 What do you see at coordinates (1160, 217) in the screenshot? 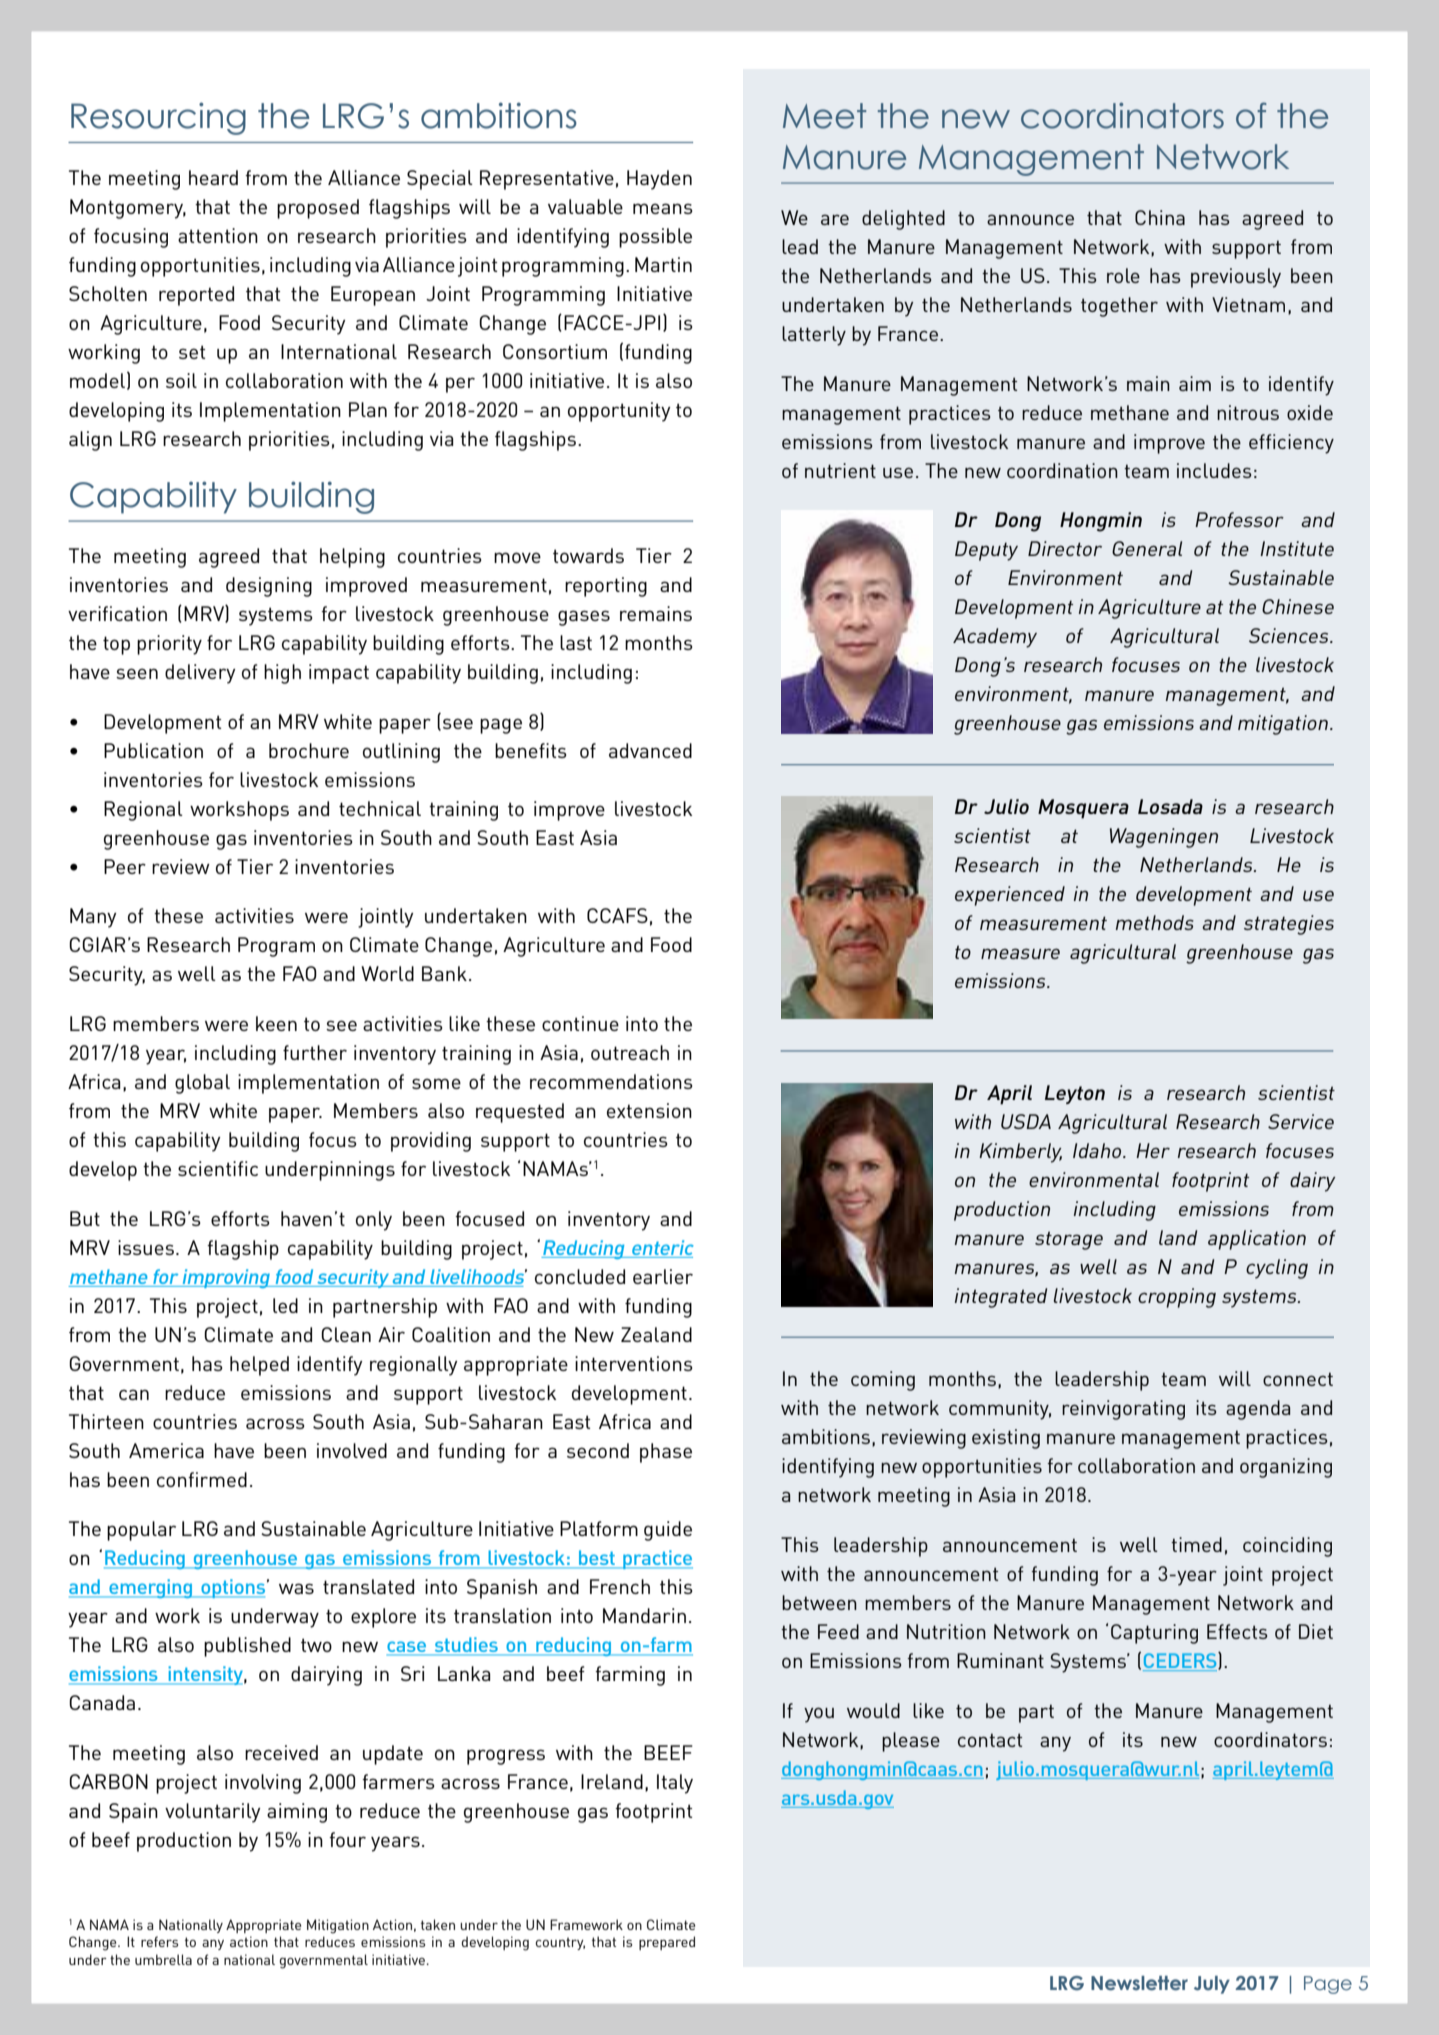
I see `China` at bounding box center [1160, 217].
